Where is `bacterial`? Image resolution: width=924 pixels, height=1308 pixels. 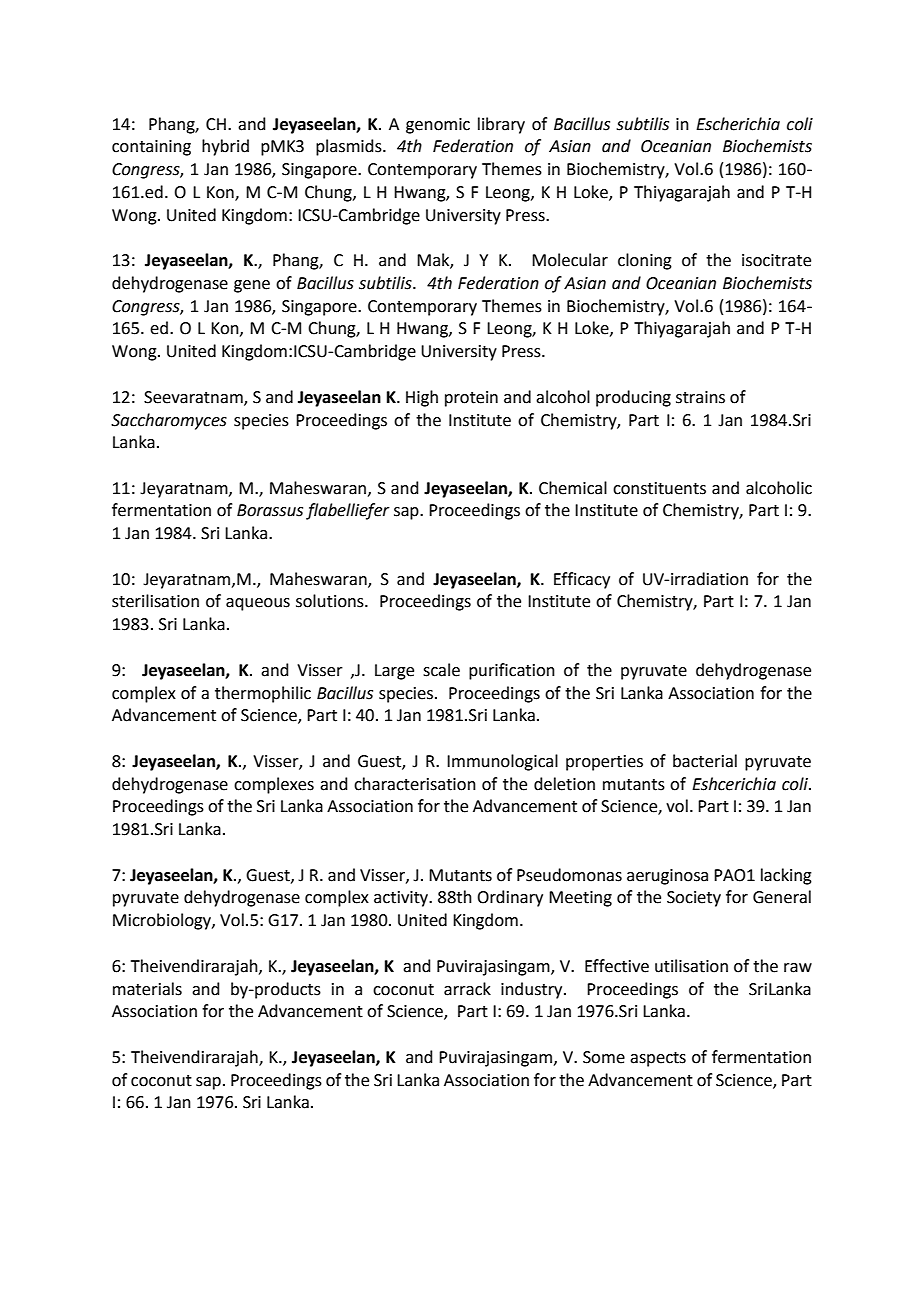 bacterial is located at coordinates (705, 761).
